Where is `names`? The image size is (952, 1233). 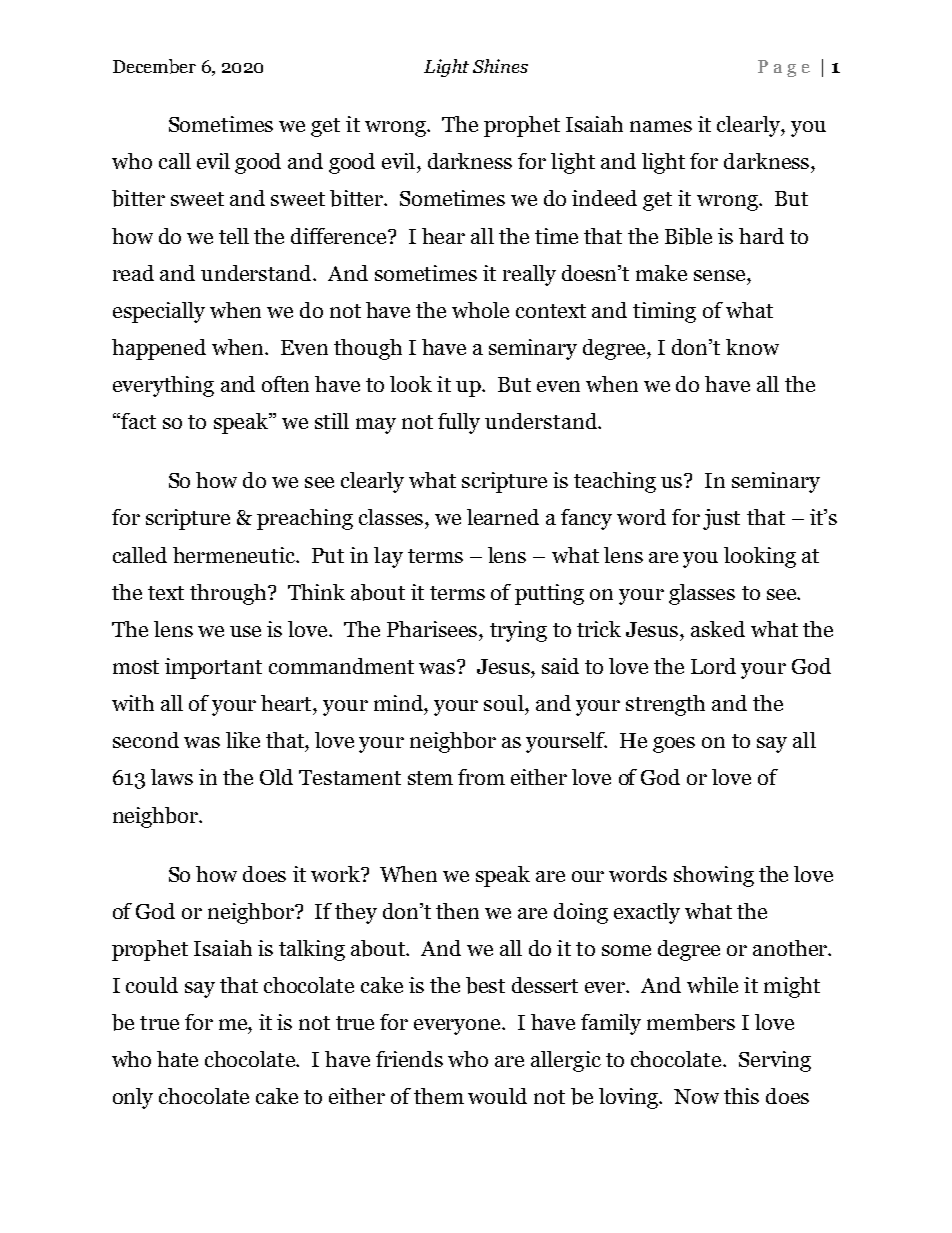
names is located at coordinates (661, 126).
